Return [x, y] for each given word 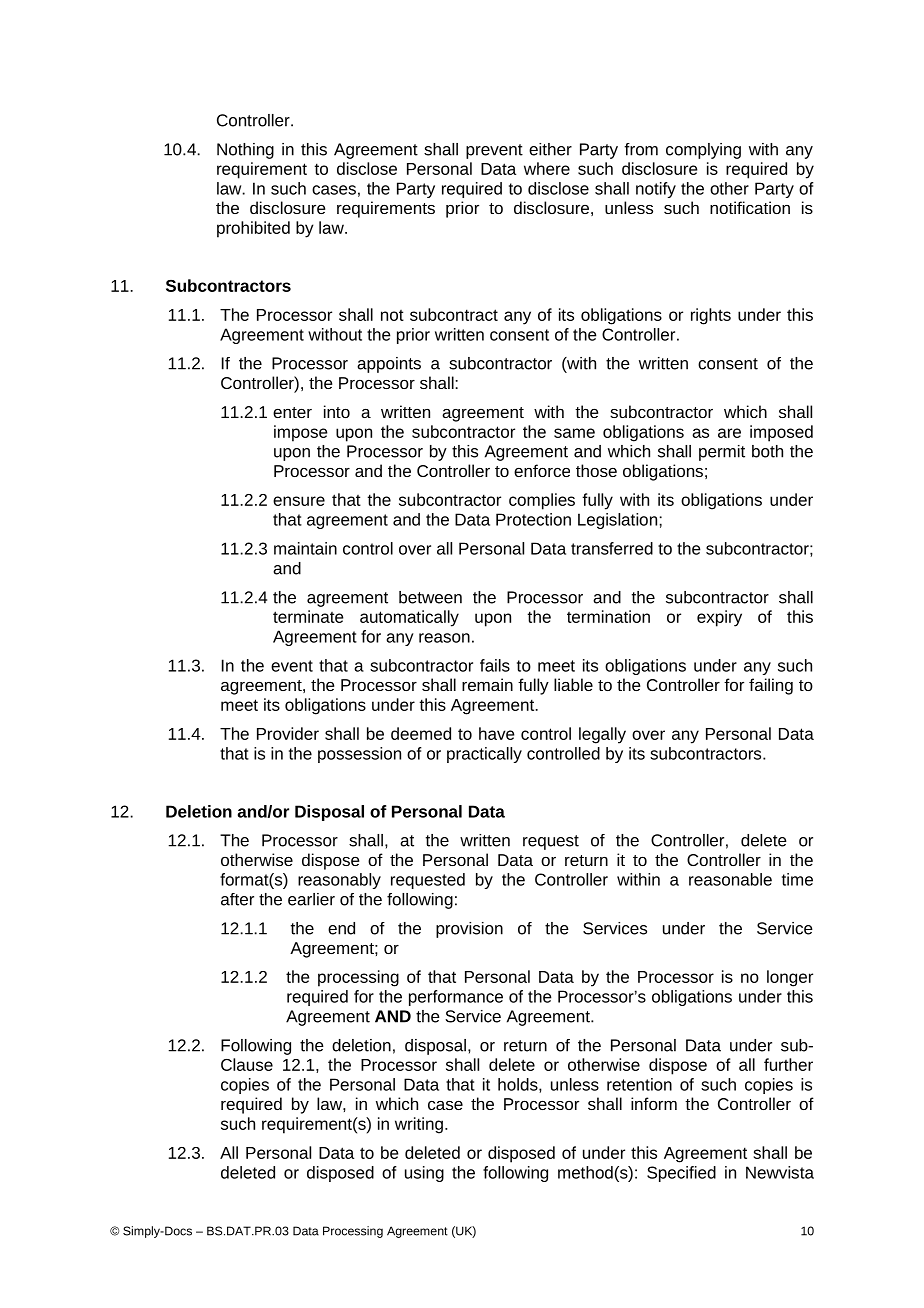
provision [469, 930]
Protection [533, 519]
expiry [719, 618]
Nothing [245, 151]
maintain [305, 548]
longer [790, 978]
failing [771, 686]
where [547, 168]
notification [750, 207]
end [341, 928]
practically [484, 755]
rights [711, 316]
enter [292, 412]
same [574, 433]
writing [419, 1125]
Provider [288, 733]
